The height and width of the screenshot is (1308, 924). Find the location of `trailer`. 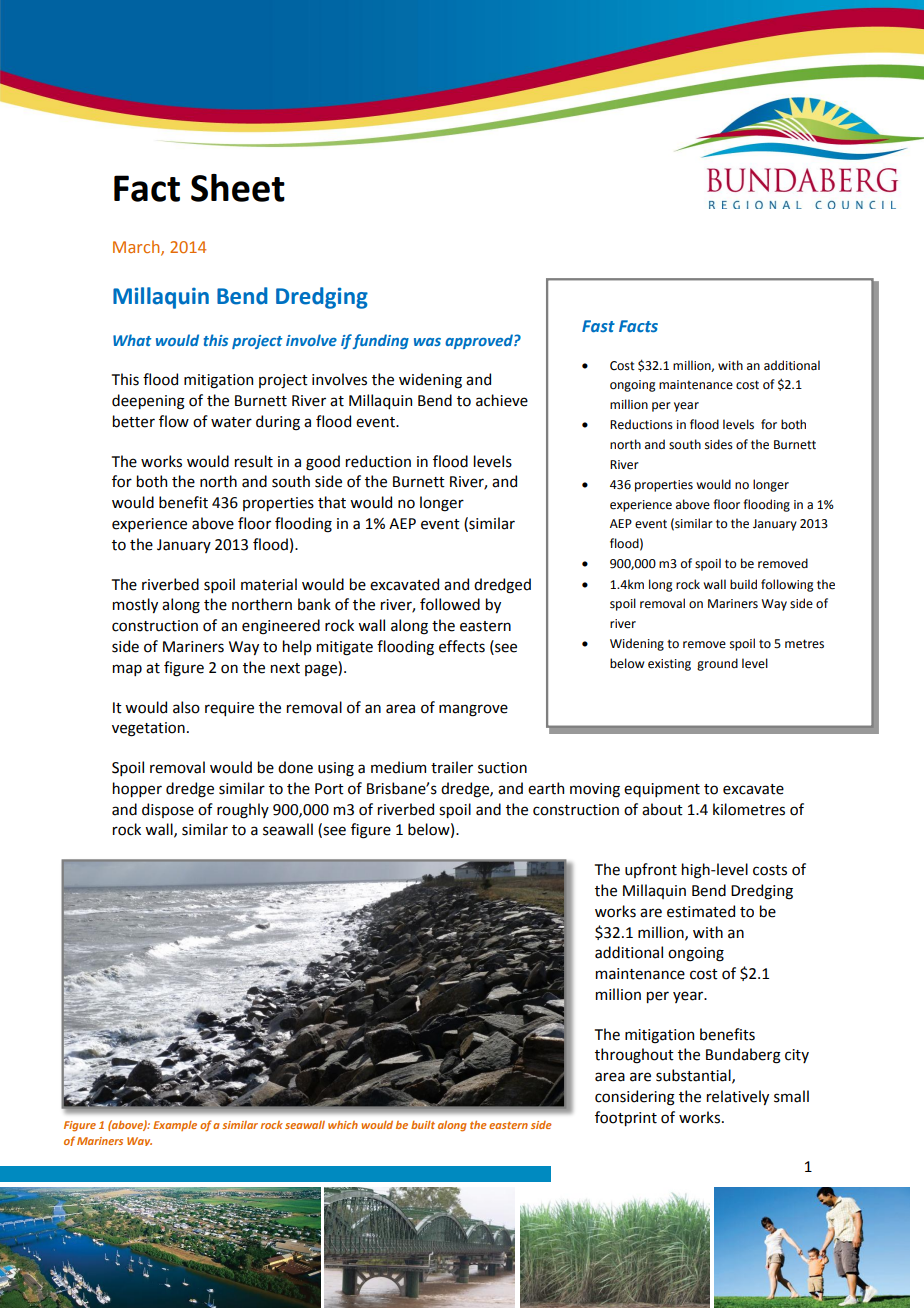

trailer is located at coordinates (452, 767).
